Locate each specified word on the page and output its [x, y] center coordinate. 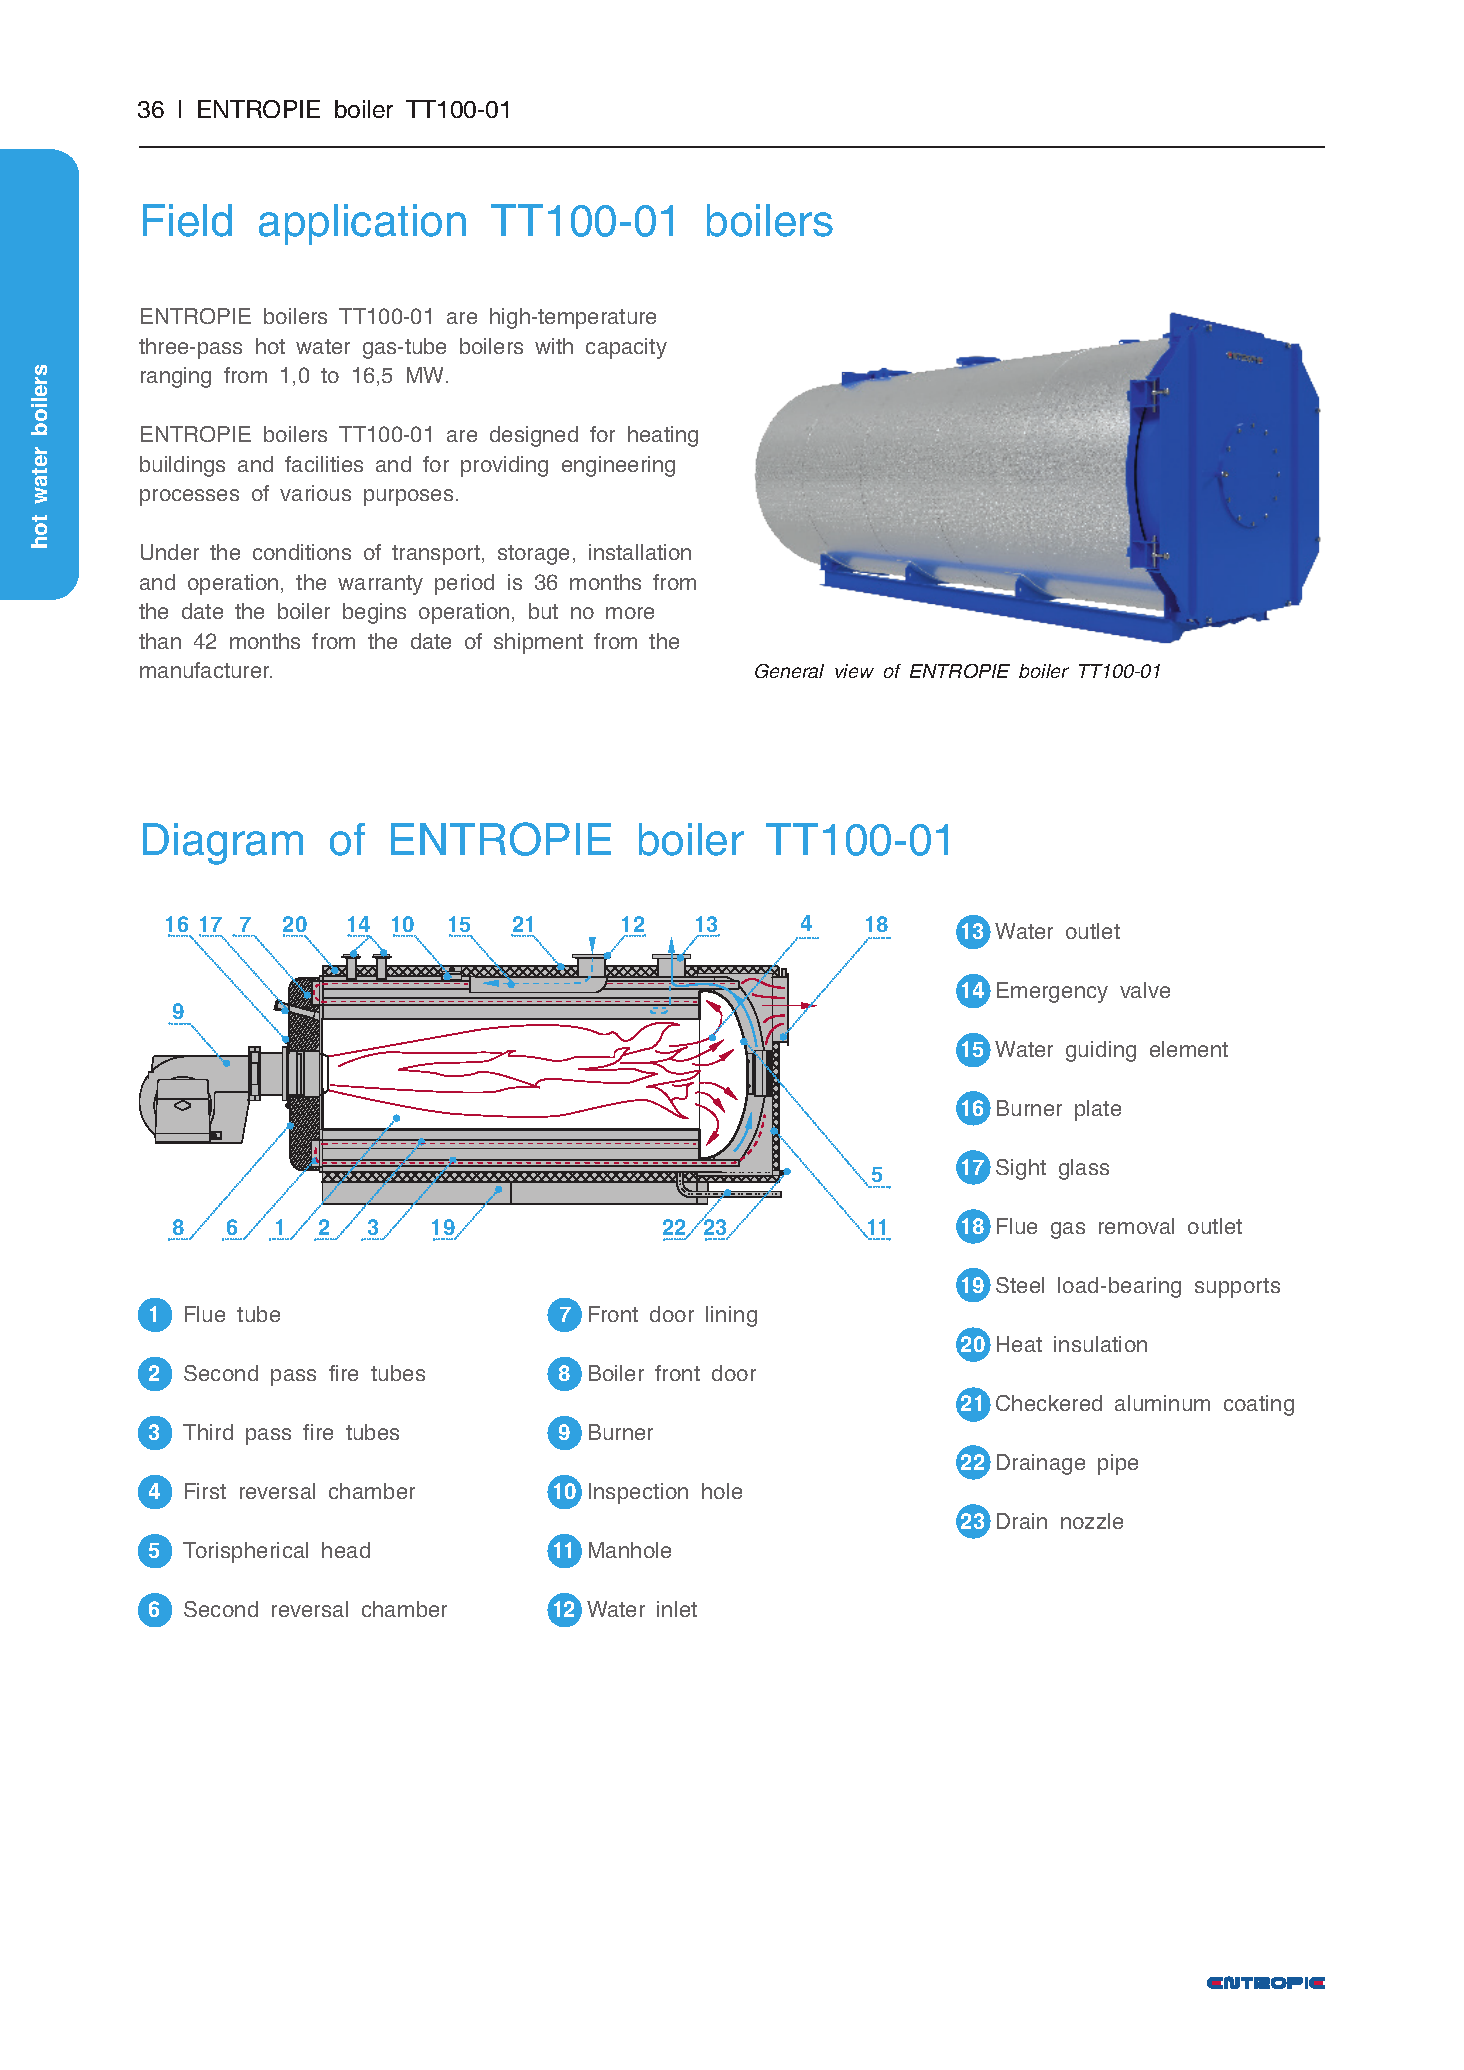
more [630, 613]
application [362, 224]
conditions [302, 552]
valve [1145, 990]
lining [731, 1316]
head [346, 1550]
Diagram [223, 844]
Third [208, 1432]
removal [1136, 1226]
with [554, 346]
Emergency [1052, 992]
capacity [626, 348]
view [854, 671]
